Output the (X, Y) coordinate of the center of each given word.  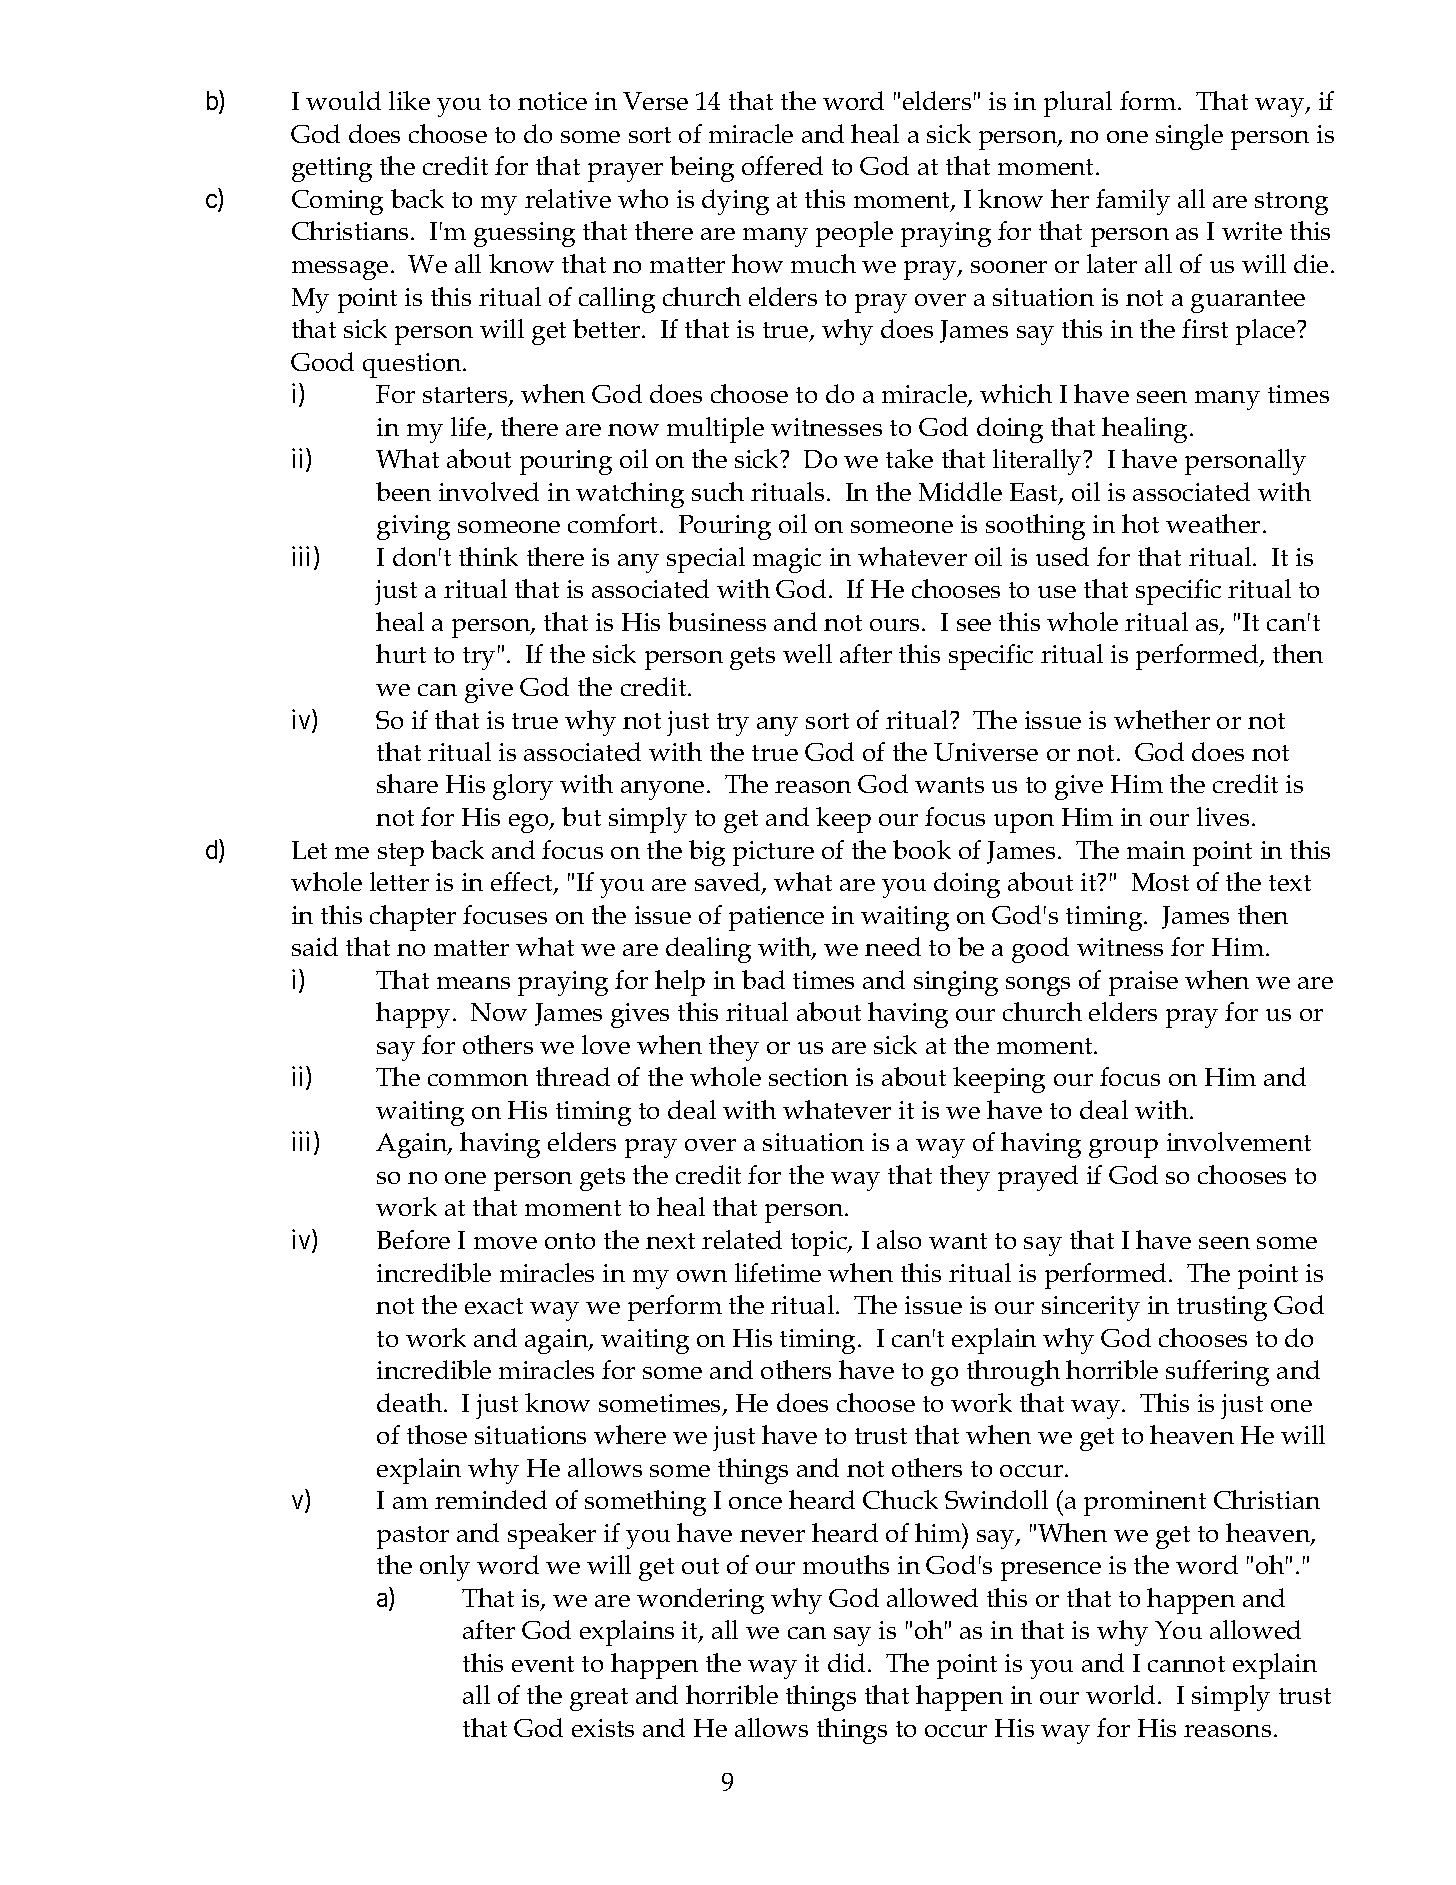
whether (1162, 719)
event (543, 1664)
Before (413, 1239)
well (807, 653)
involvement (1239, 1141)
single (1189, 137)
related (742, 1239)
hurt (401, 653)
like (409, 100)
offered (782, 165)
